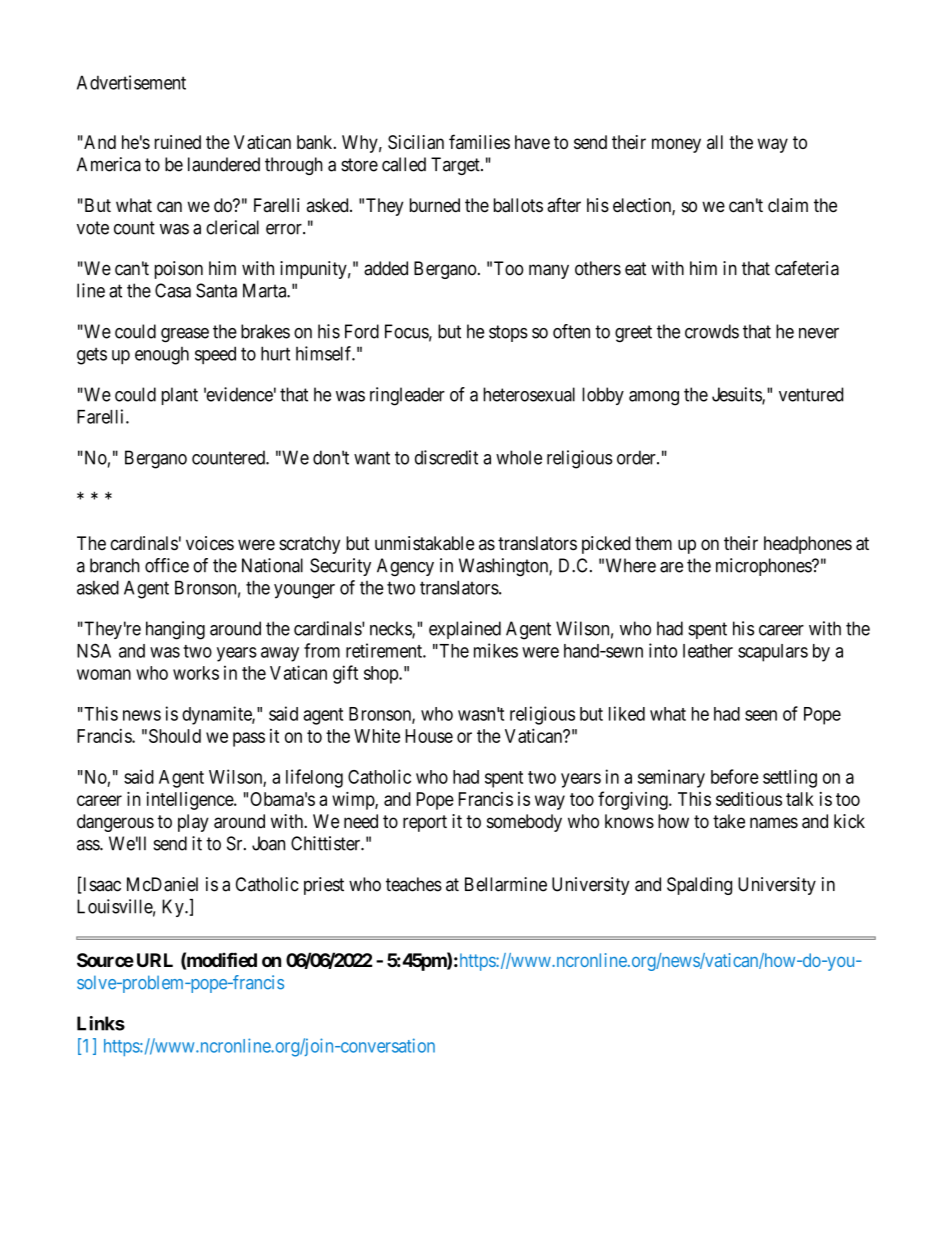 Image resolution: width=952 pixels, height=1233 pixels. Describe the element at coordinates (549, 271) in the screenshot. I see `many` at that location.
